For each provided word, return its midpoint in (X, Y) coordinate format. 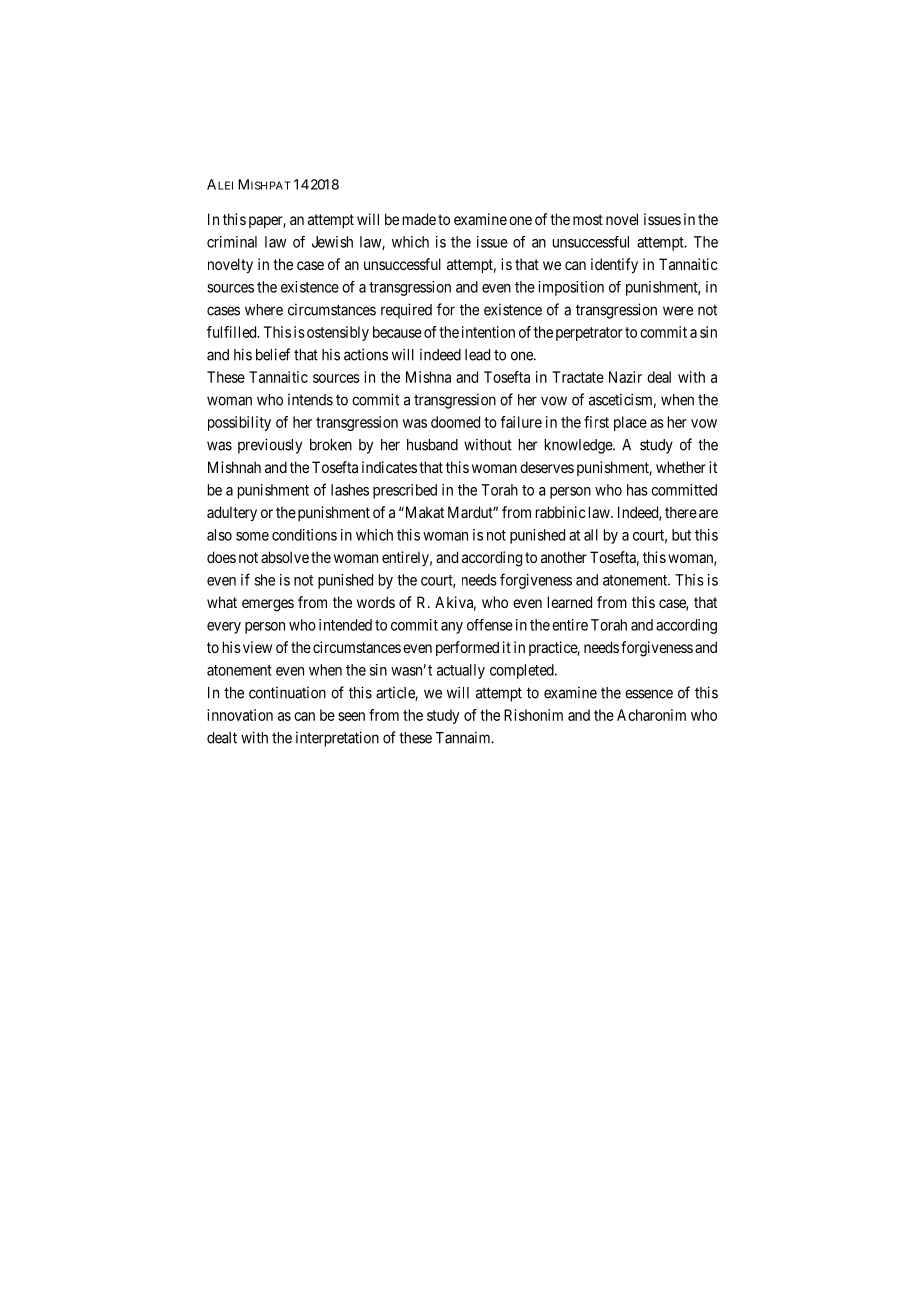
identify (614, 265)
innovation (240, 715)
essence (649, 694)
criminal (232, 242)
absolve (285, 557)
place (630, 423)
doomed (455, 422)
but (681, 535)
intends (310, 399)
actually (461, 671)
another (564, 557)
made (419, 219)
